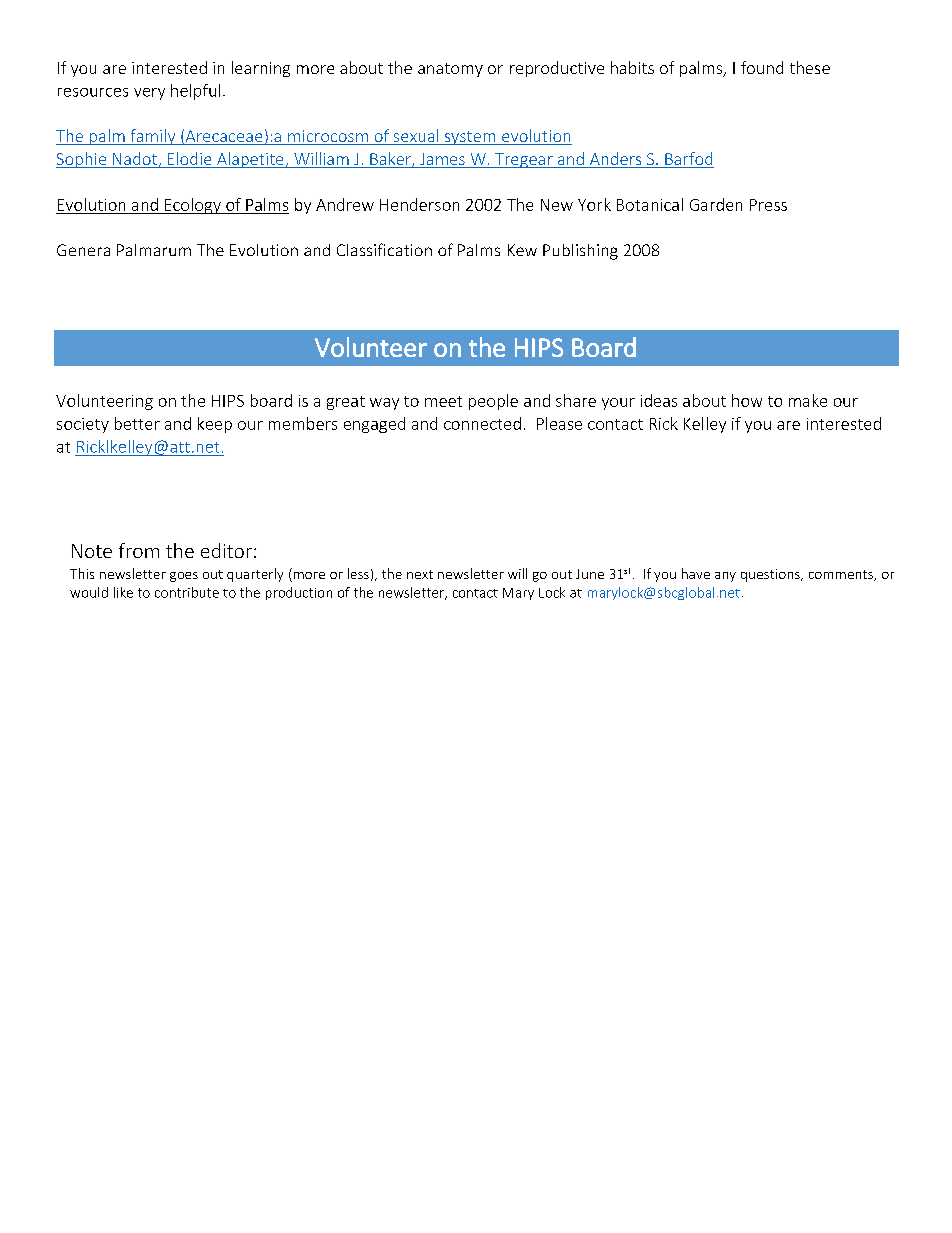 This screenshot has height=1233, width=952. Describe the element at coordinates (580, 252) in the screenshot. I see `Publishing` at that location.
